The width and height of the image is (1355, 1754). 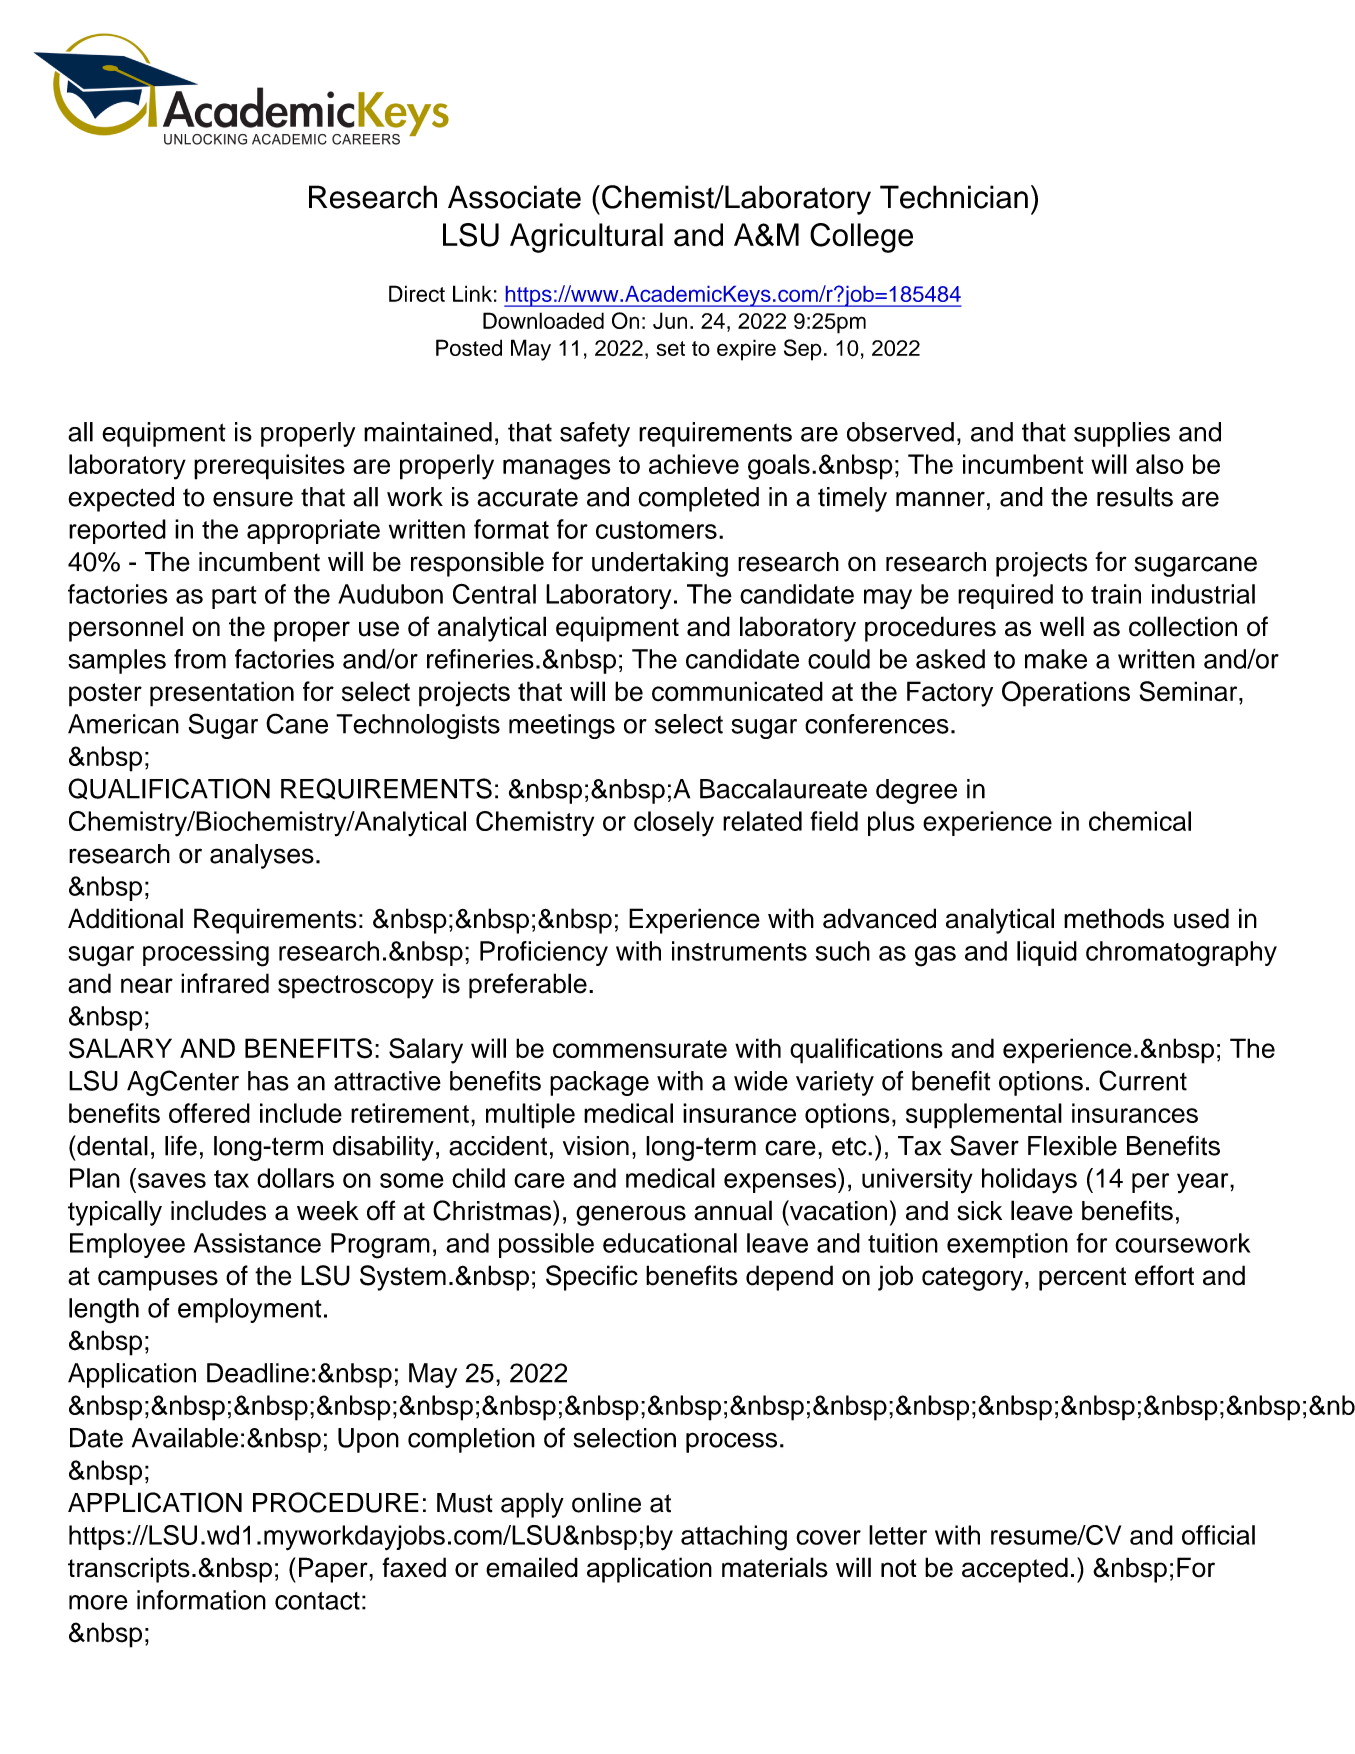 I want to click on Flexible, so click(x=1072, y=1146).
